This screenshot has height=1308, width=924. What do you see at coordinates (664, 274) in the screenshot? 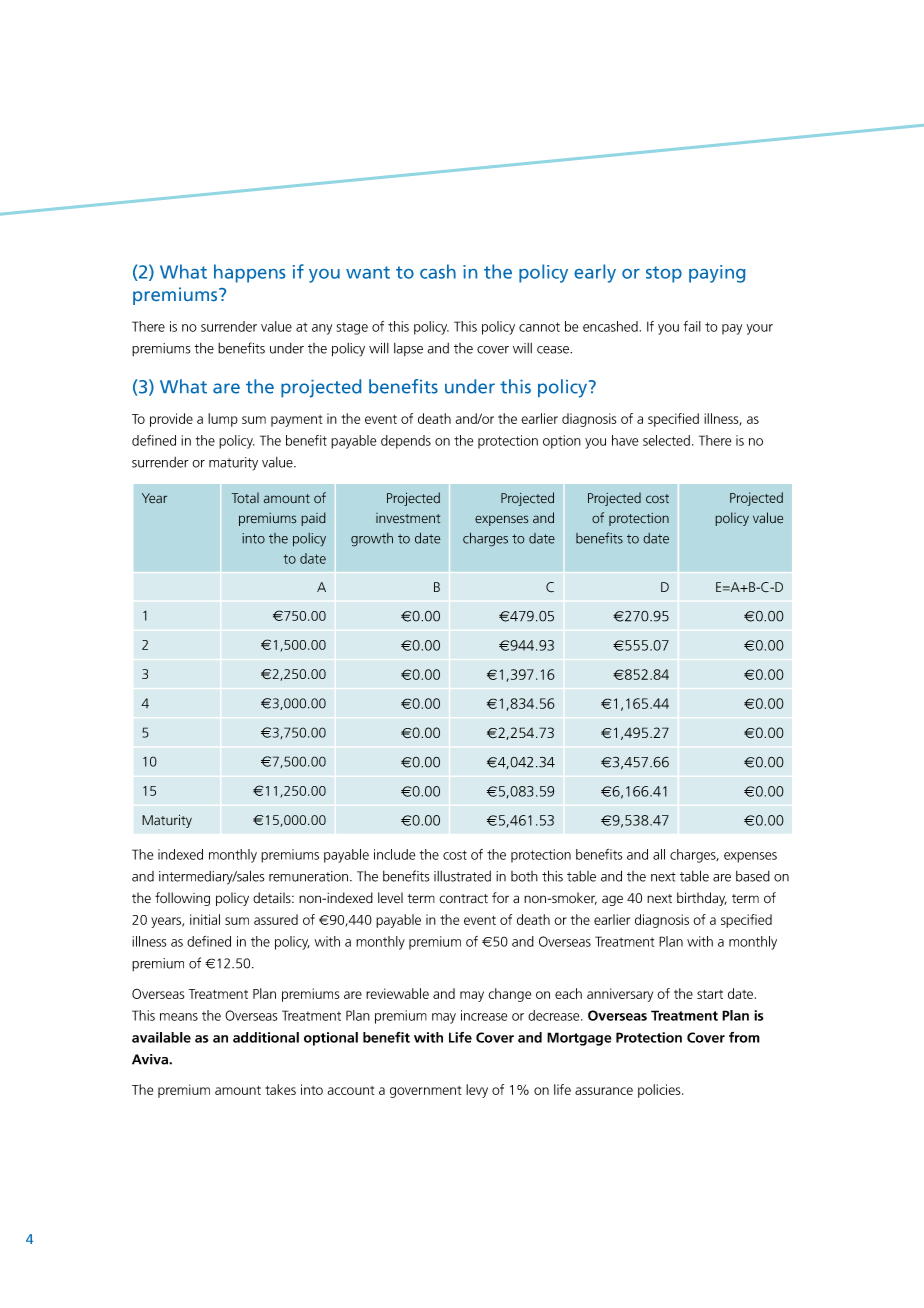
I see `stop` at bounding box center [664, 274].
